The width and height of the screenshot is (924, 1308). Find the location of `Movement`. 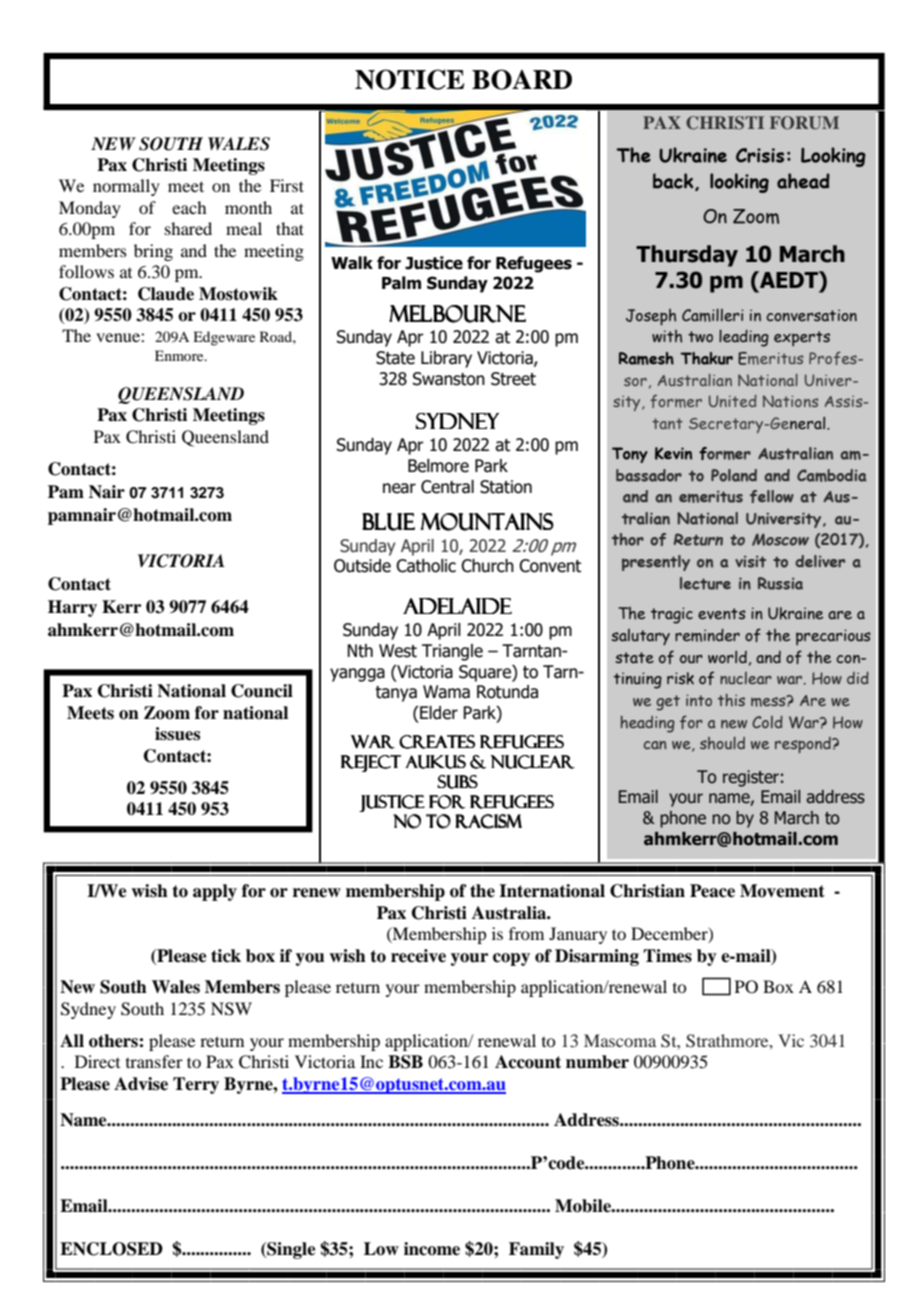

Movement is located at coordinates (782, 891).
